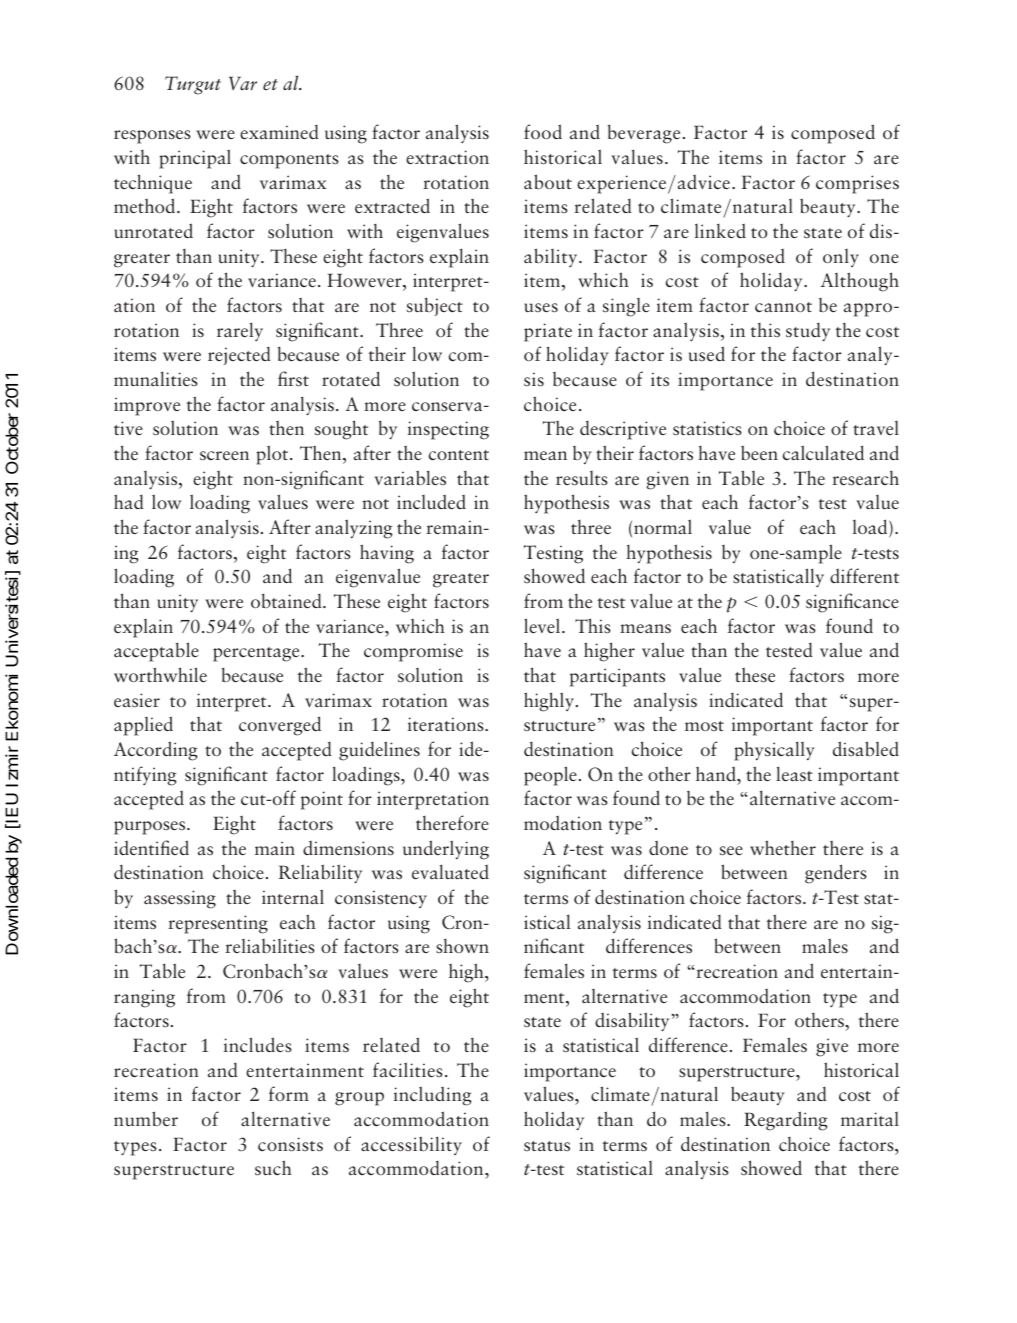 This screenshot has height=1323, width=1017. What do you see at coordinates (852, 603) in the screenshot?
I see `significance` at bounding box center [852, 603].
